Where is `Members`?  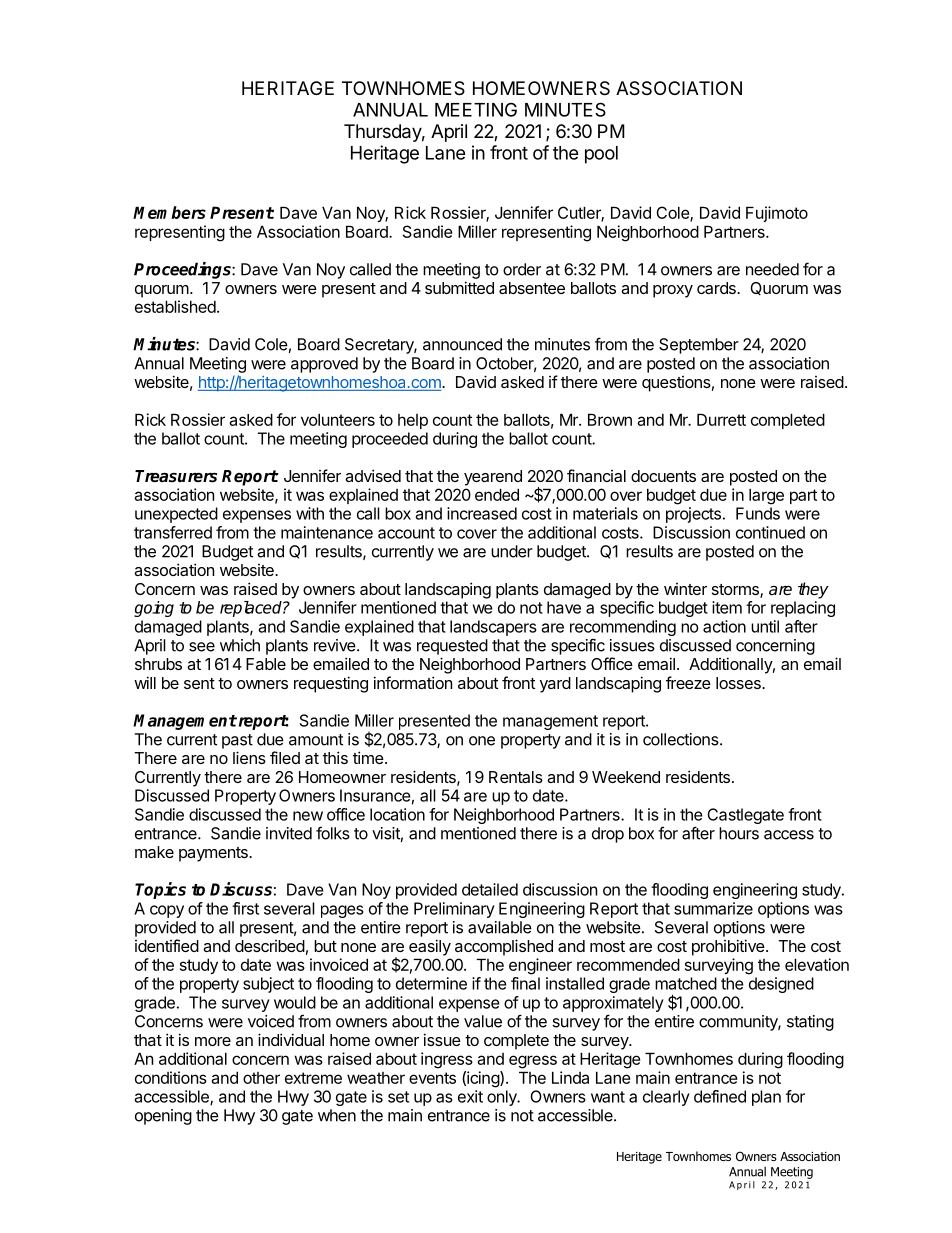 Members is located at coordinates (169, 212).
